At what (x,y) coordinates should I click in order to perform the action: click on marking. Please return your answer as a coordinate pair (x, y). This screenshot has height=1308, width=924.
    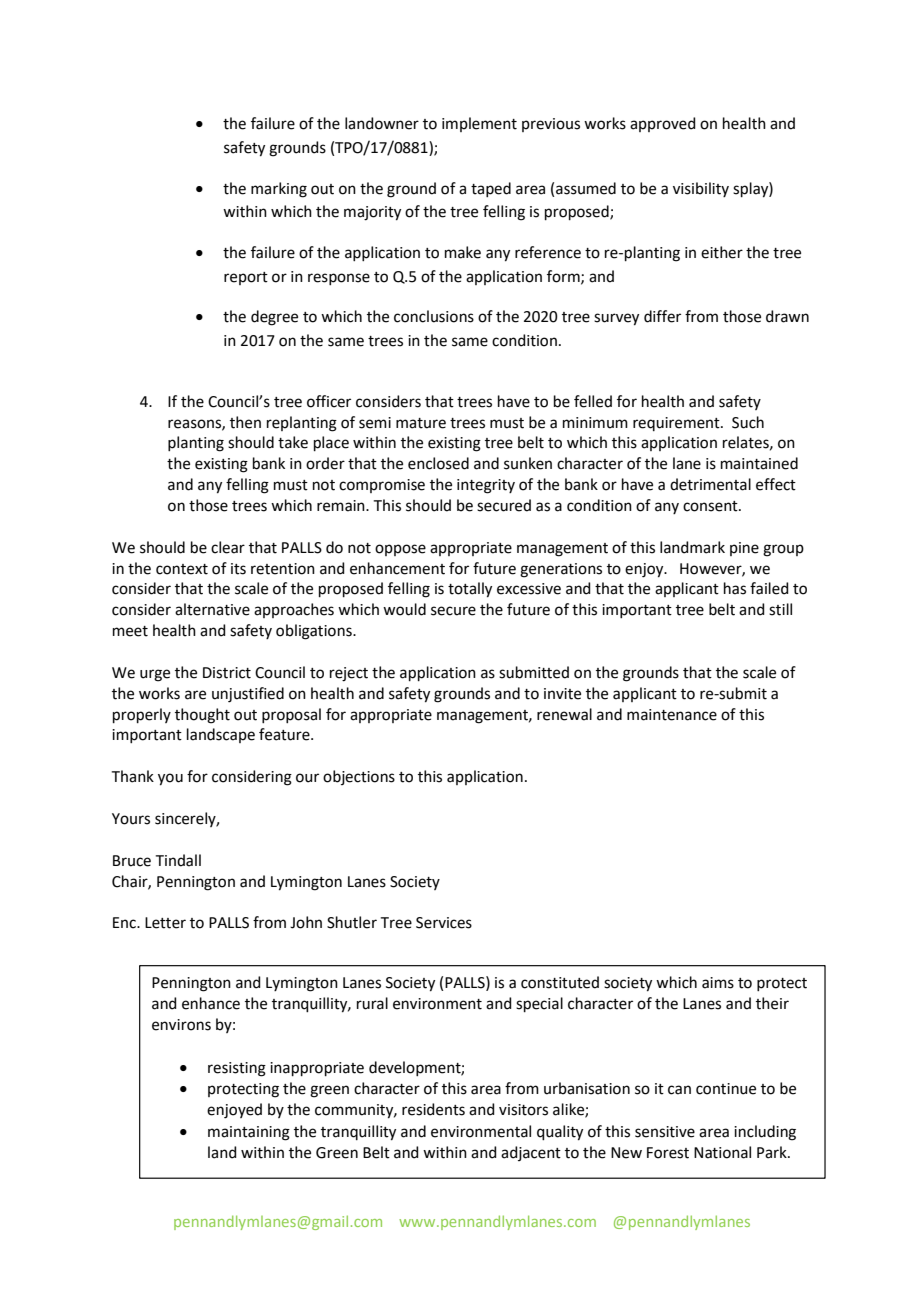
    Looking at the image, I should click on (279, 190).
